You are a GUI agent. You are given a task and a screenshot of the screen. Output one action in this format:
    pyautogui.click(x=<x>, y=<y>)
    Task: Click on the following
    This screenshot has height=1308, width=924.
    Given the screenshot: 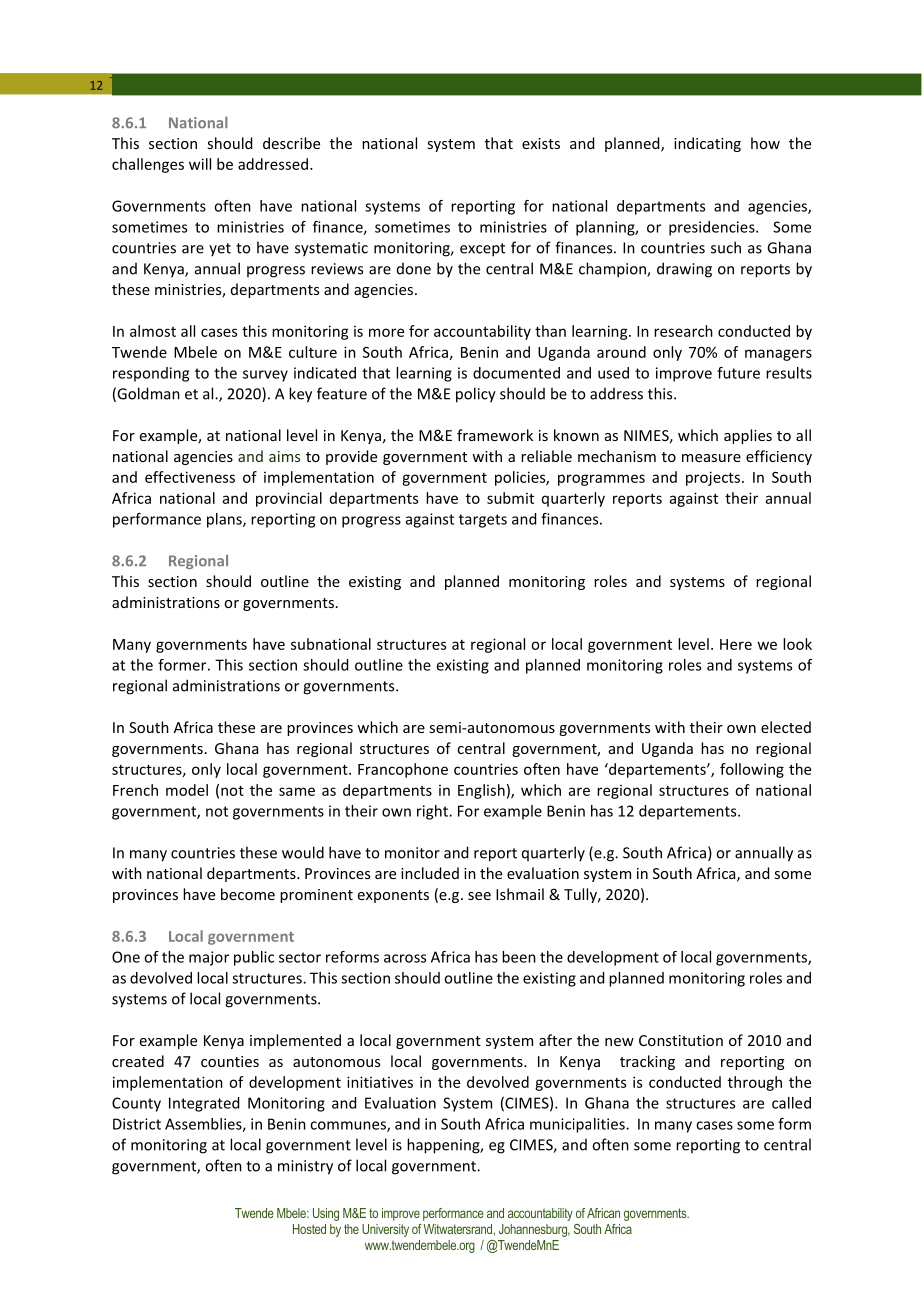 What is the action you would take?
    pyautogui.click(x=752, y=770)
